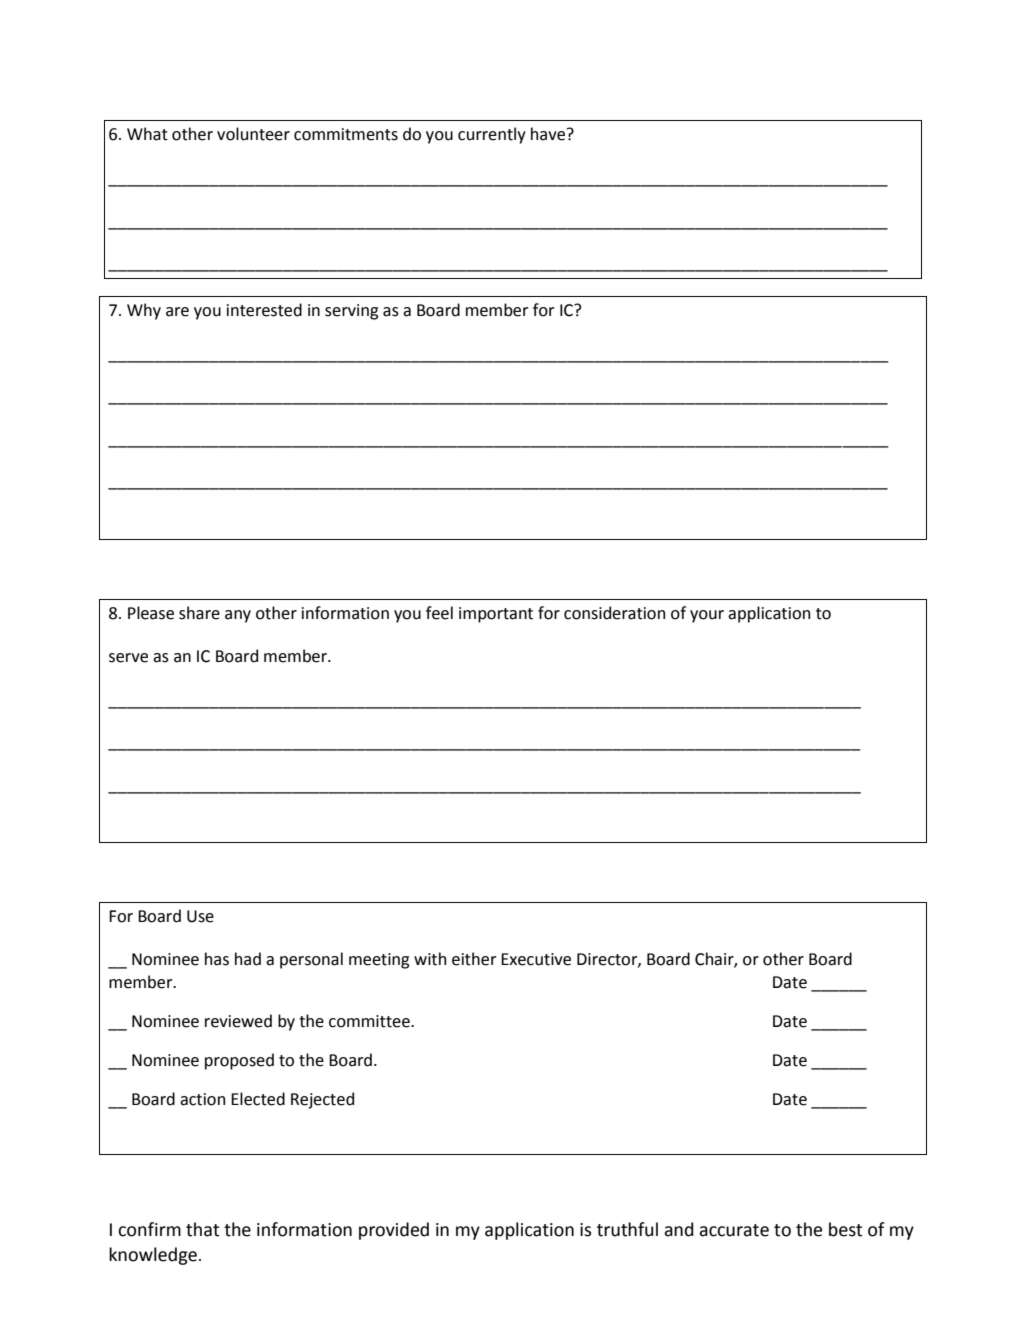 The image size is (1025, 1326). I want to click on have, so click(549, 134).
